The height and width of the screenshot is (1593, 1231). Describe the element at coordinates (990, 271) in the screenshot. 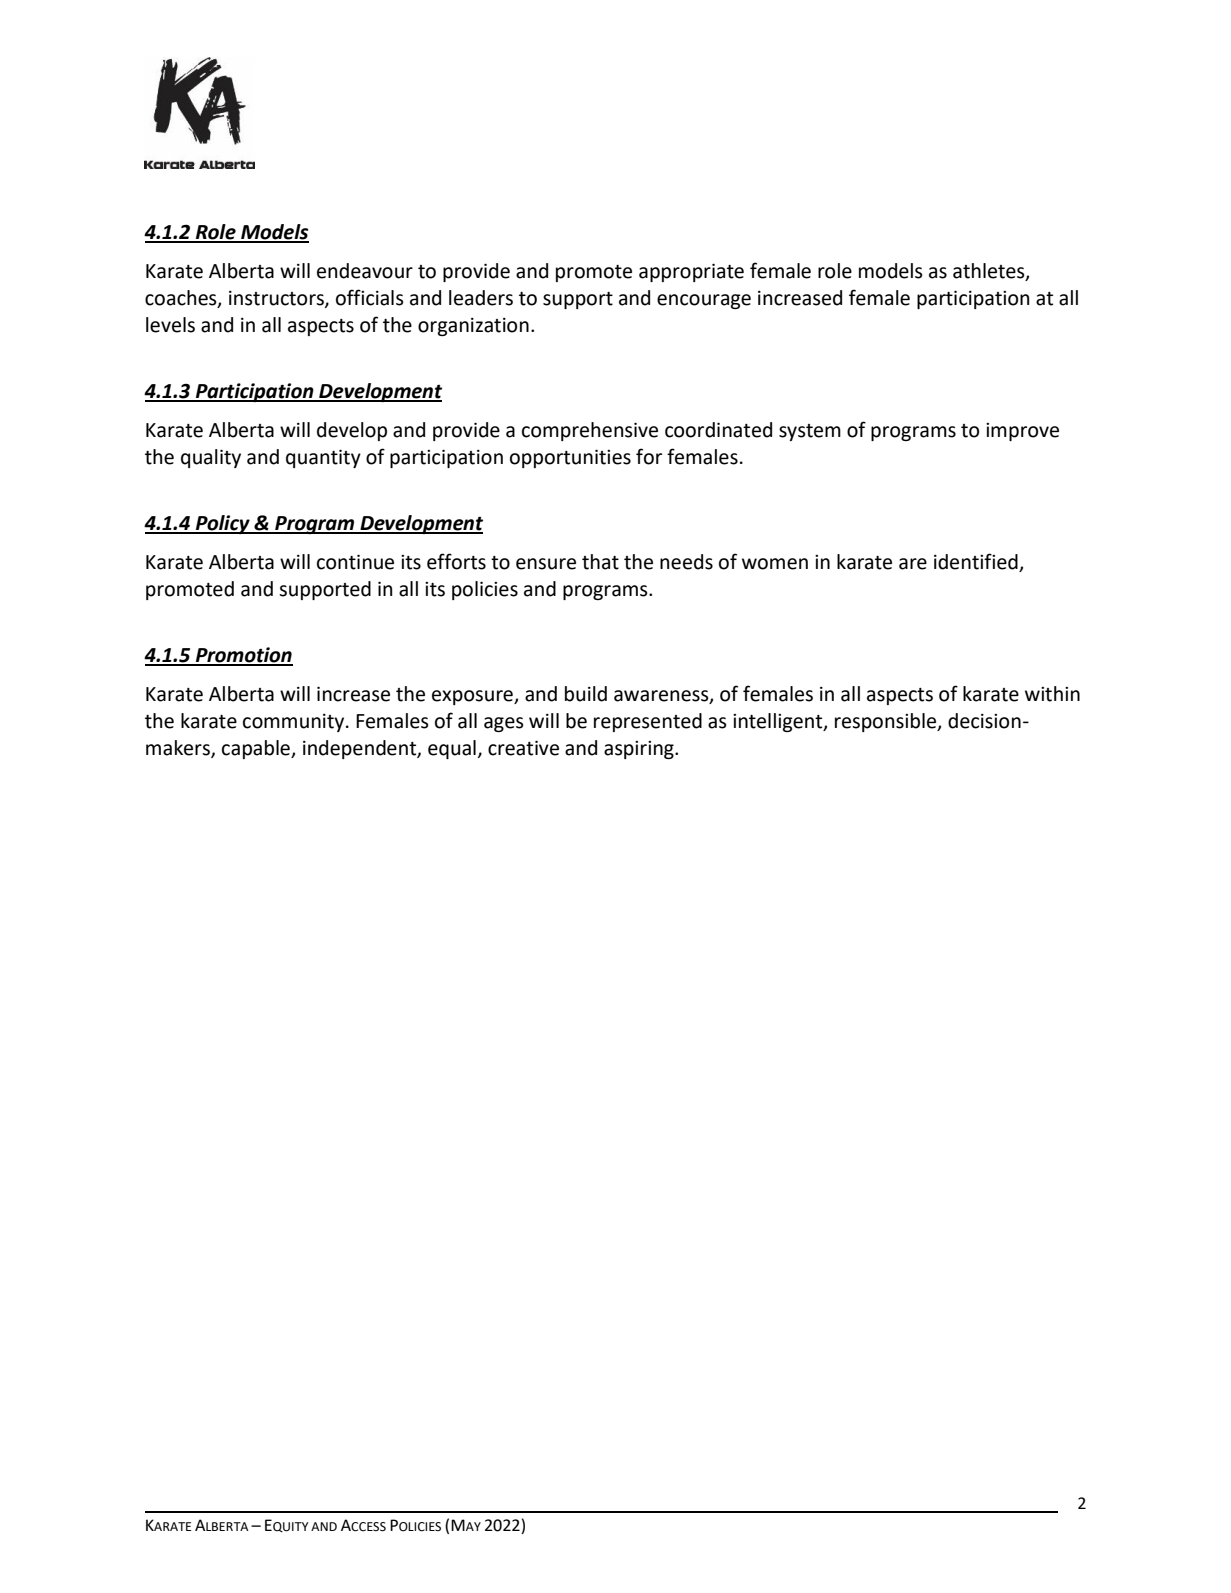

I see `athletes` at that location.
